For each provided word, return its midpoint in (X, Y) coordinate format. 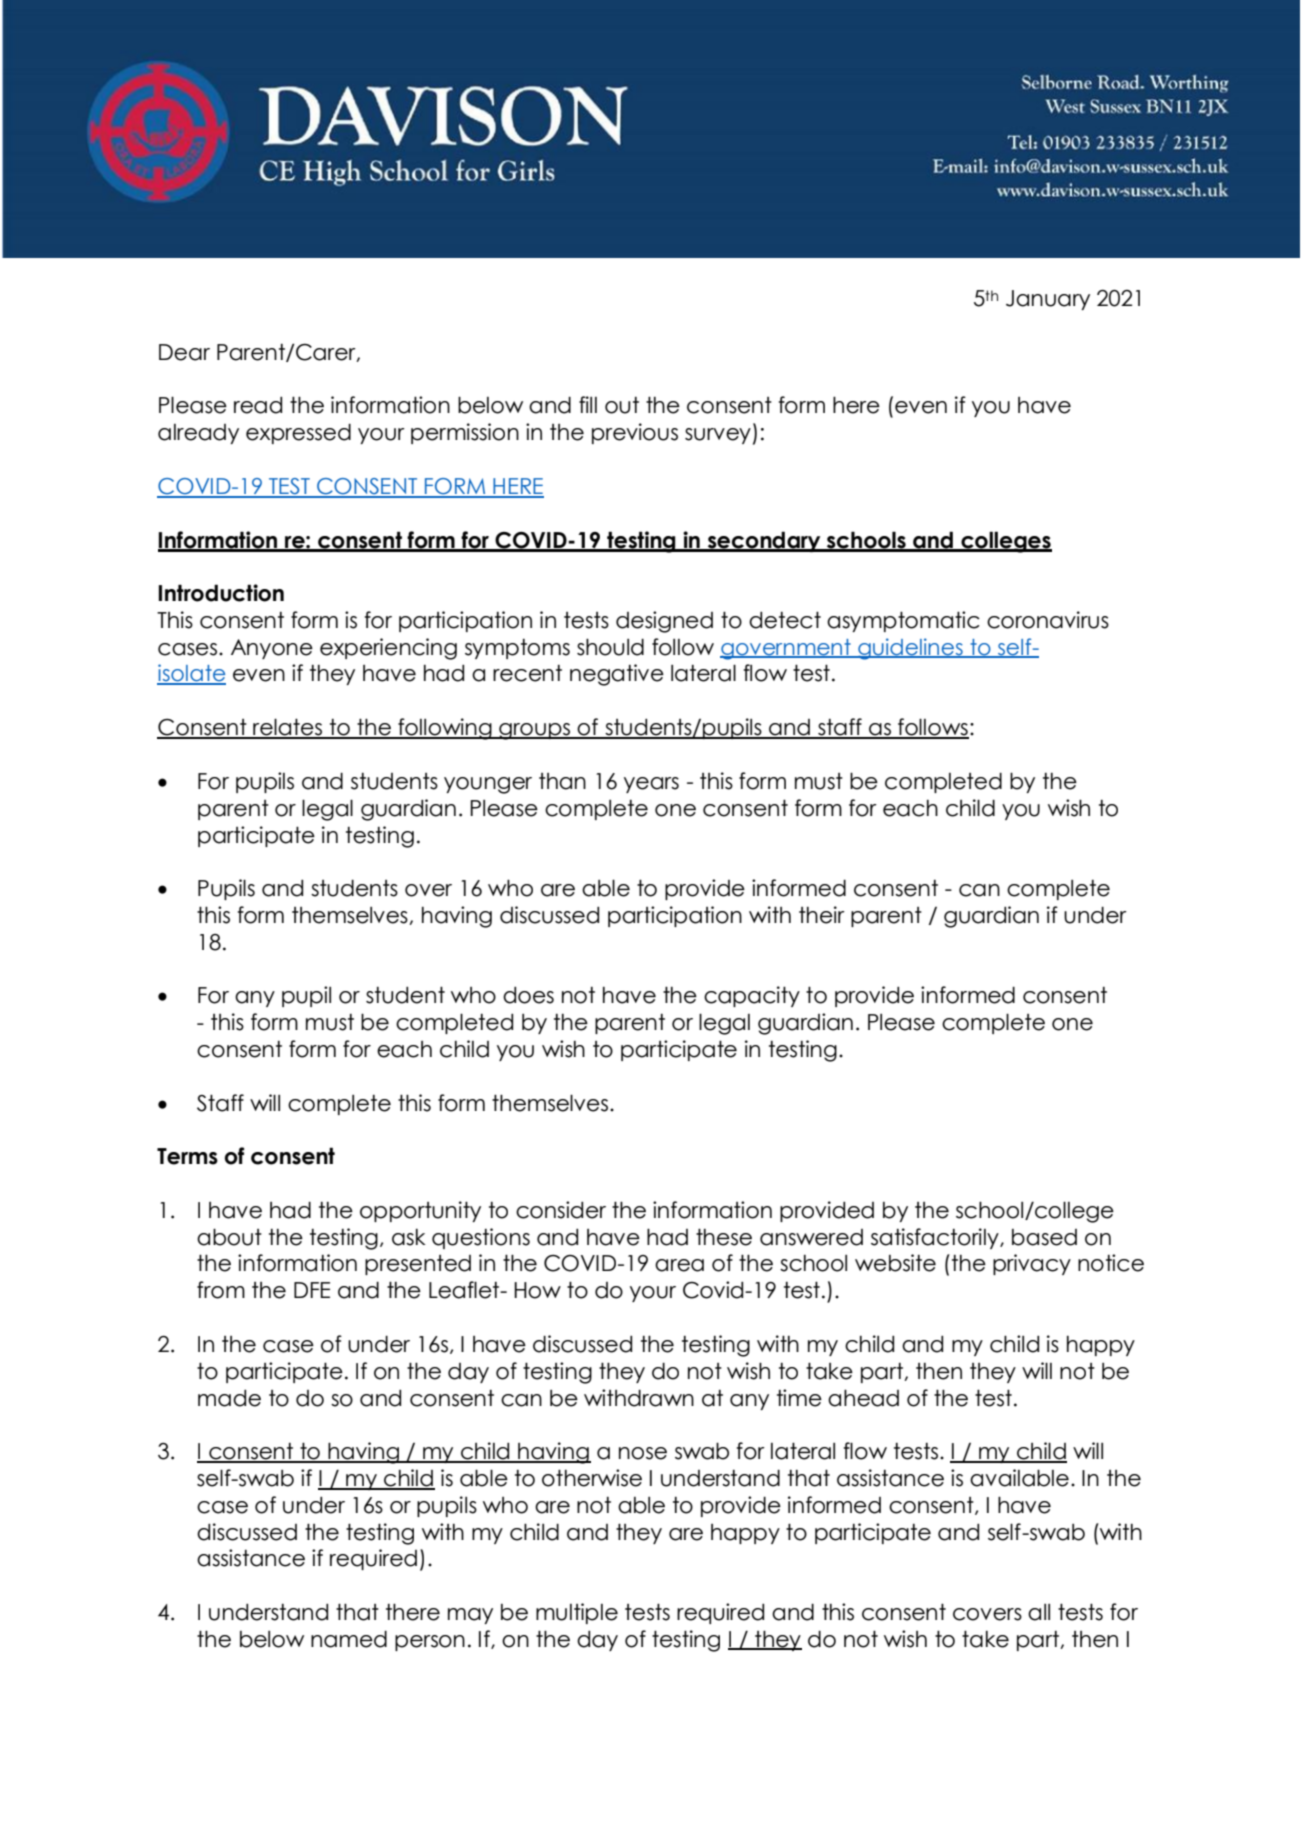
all (1039, 1612)
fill (588, 404)
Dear (184, 352)
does (528, 995)
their (822, 915)
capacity (752, 996)
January (1048, 300)
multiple (577, 1613)
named (349, 1639)
